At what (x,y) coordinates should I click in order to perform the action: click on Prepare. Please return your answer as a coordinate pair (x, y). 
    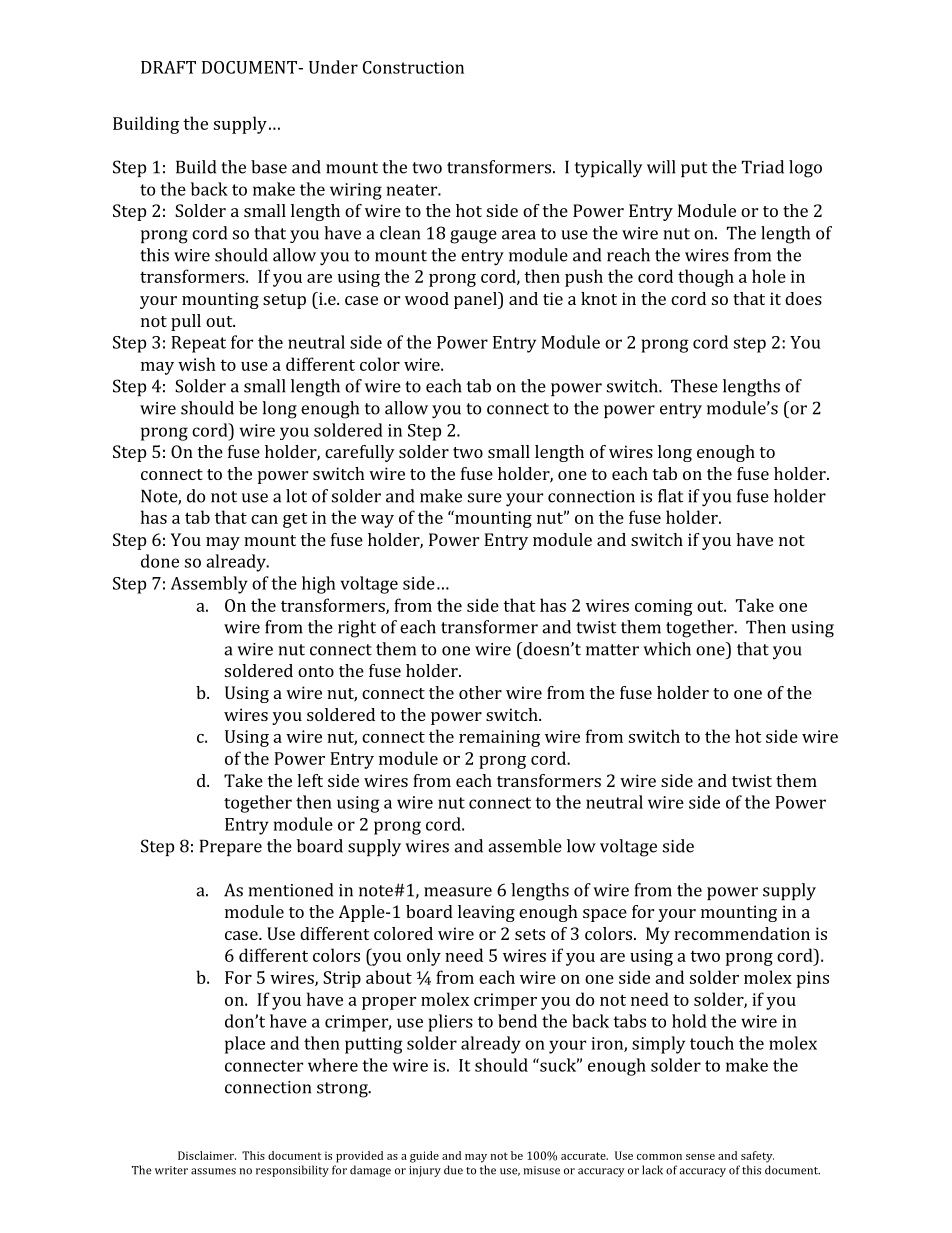
    Looking at the image, I should click on (231, 847).
